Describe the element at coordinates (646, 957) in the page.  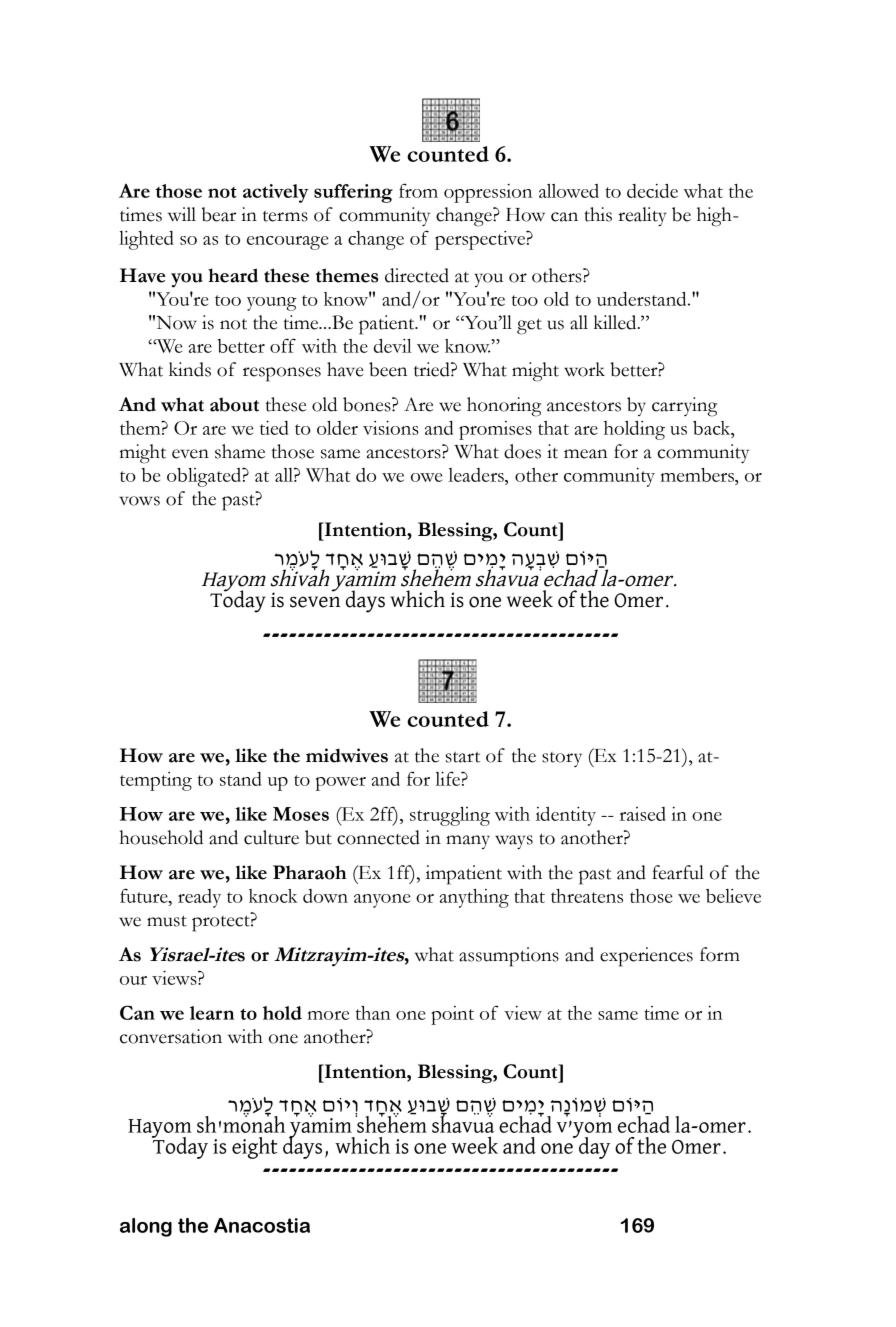
I see `experiences` at that location.
